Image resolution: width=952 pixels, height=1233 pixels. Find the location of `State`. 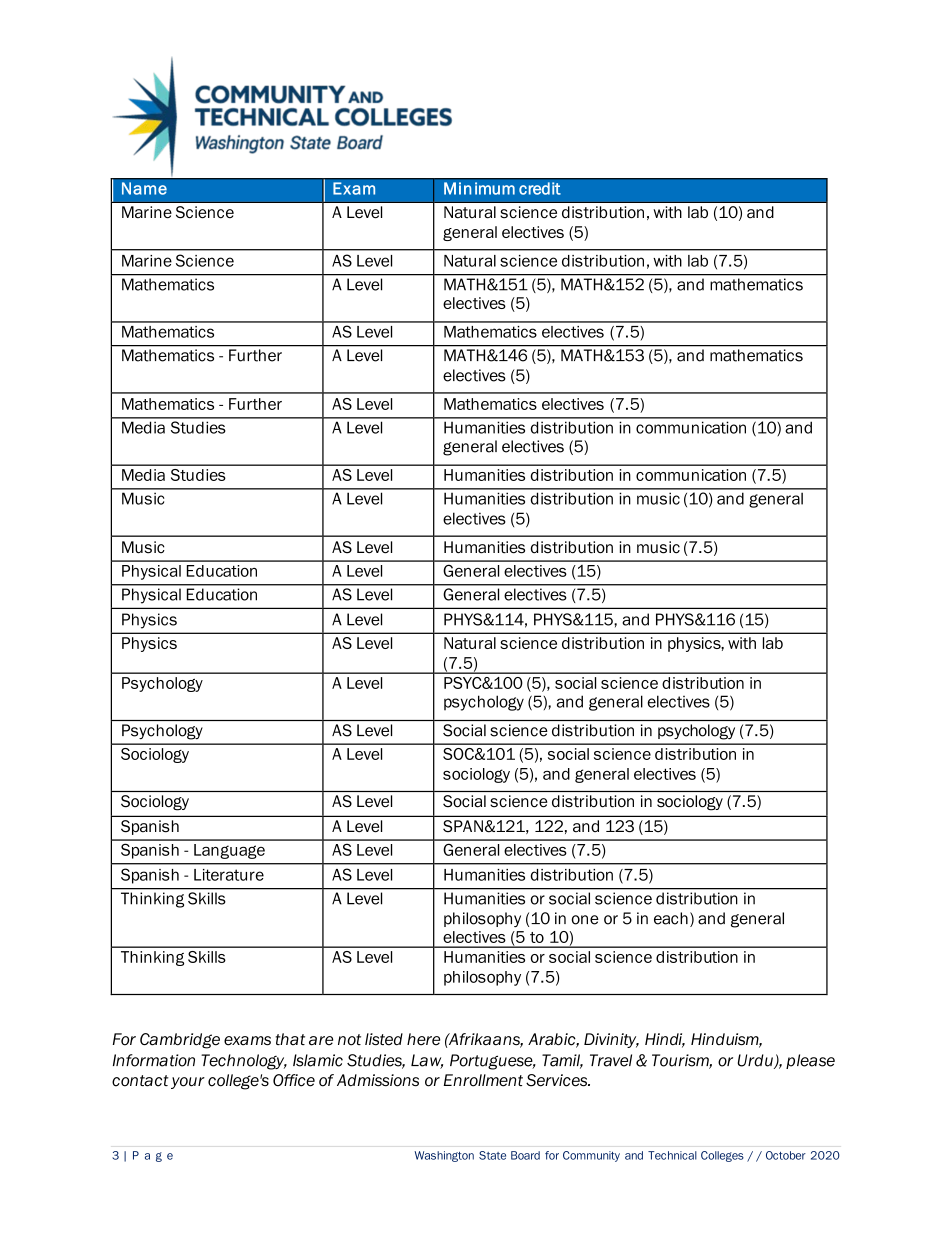

State is located at coordinates (492, 1155).
